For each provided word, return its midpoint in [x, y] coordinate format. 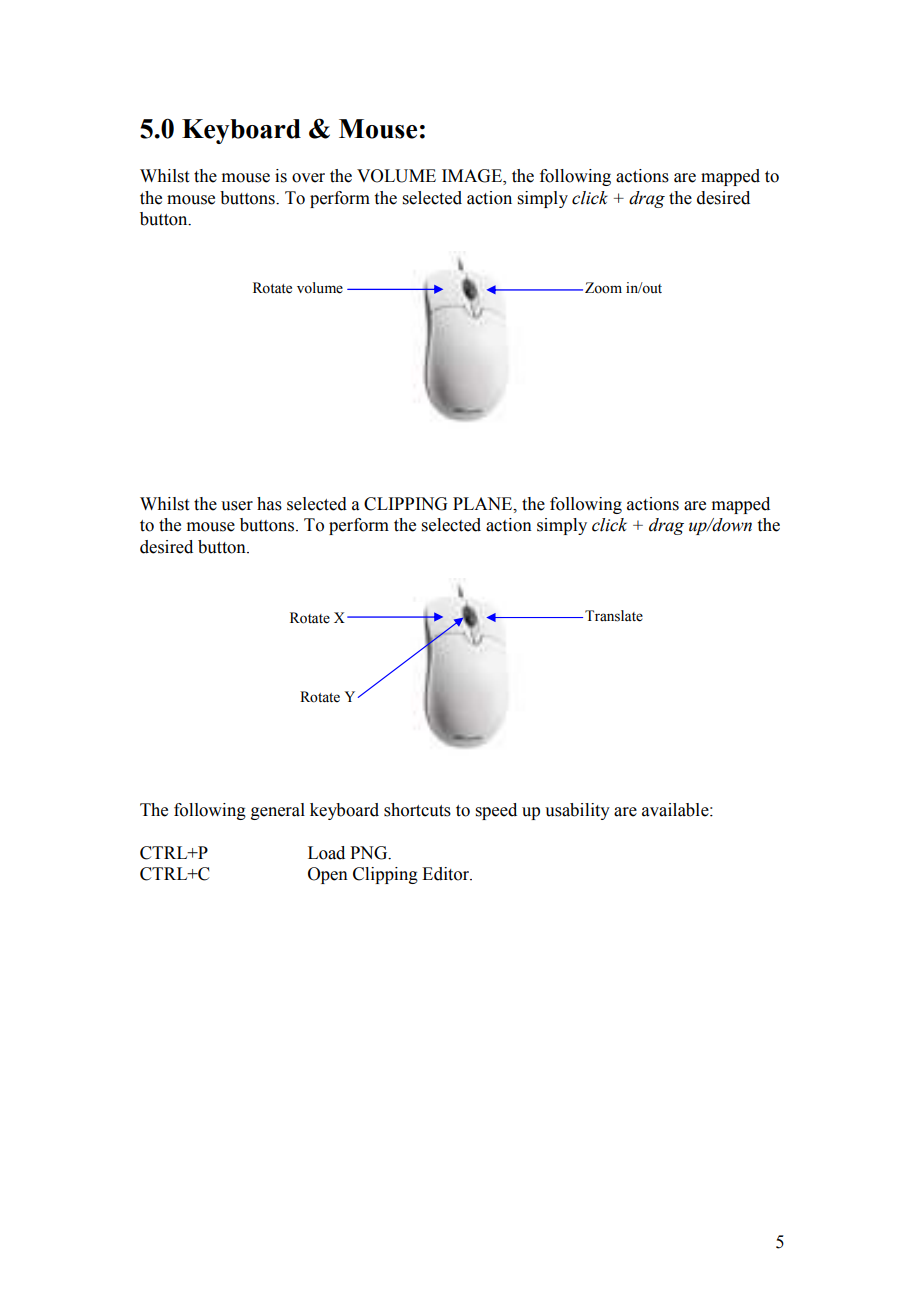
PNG [370, 853]
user [237, 506]
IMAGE [473, 177]
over [308, 178]
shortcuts [417, 810]
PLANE [484, 504]
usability [577, 811]
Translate [614, 616]
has [269, 504]
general [278, 811]
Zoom [603, 288]
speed [496, 811]
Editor [447, 874]
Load [326, 853]
